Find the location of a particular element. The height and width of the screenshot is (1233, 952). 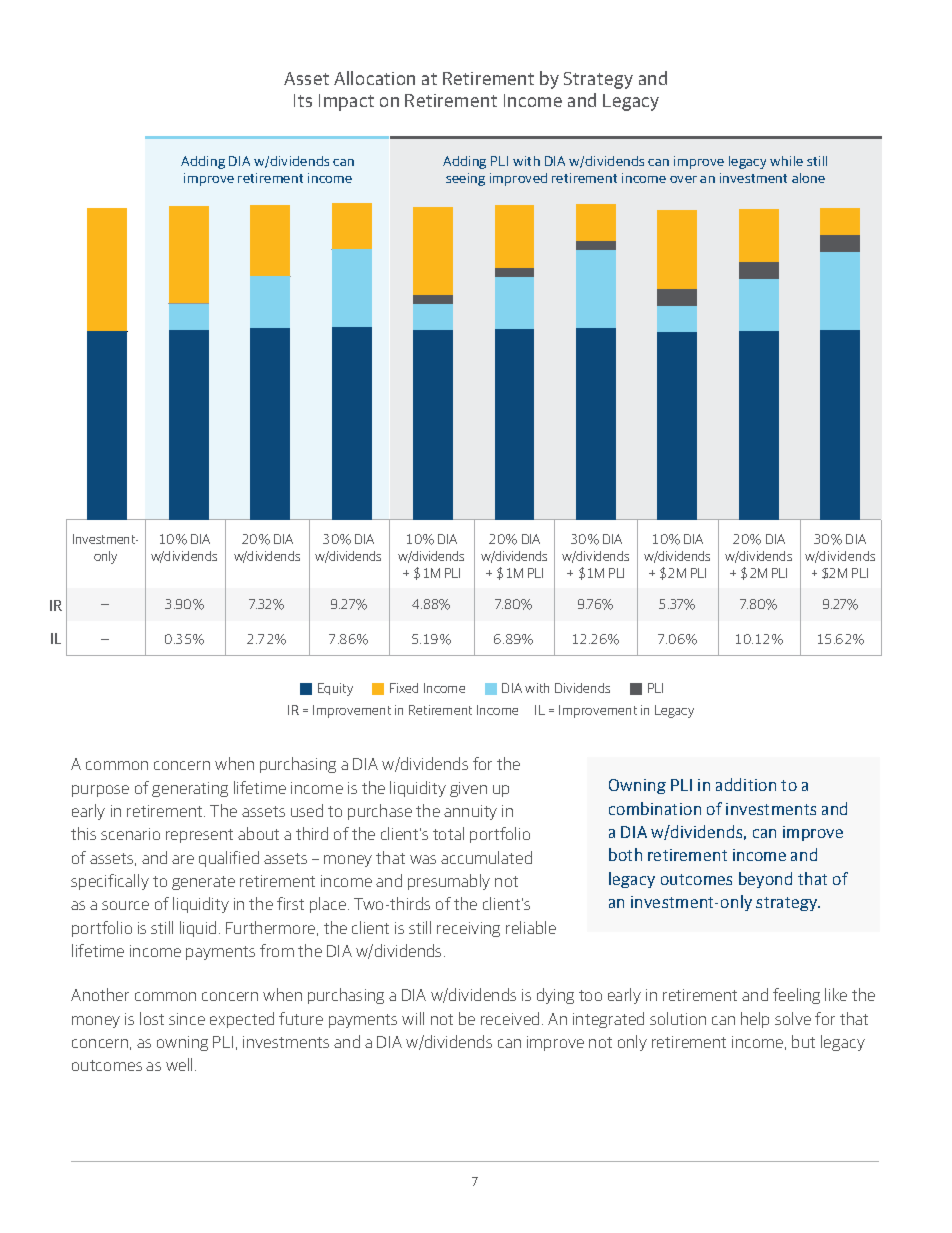

Its is located at coordinates (303, 100).
